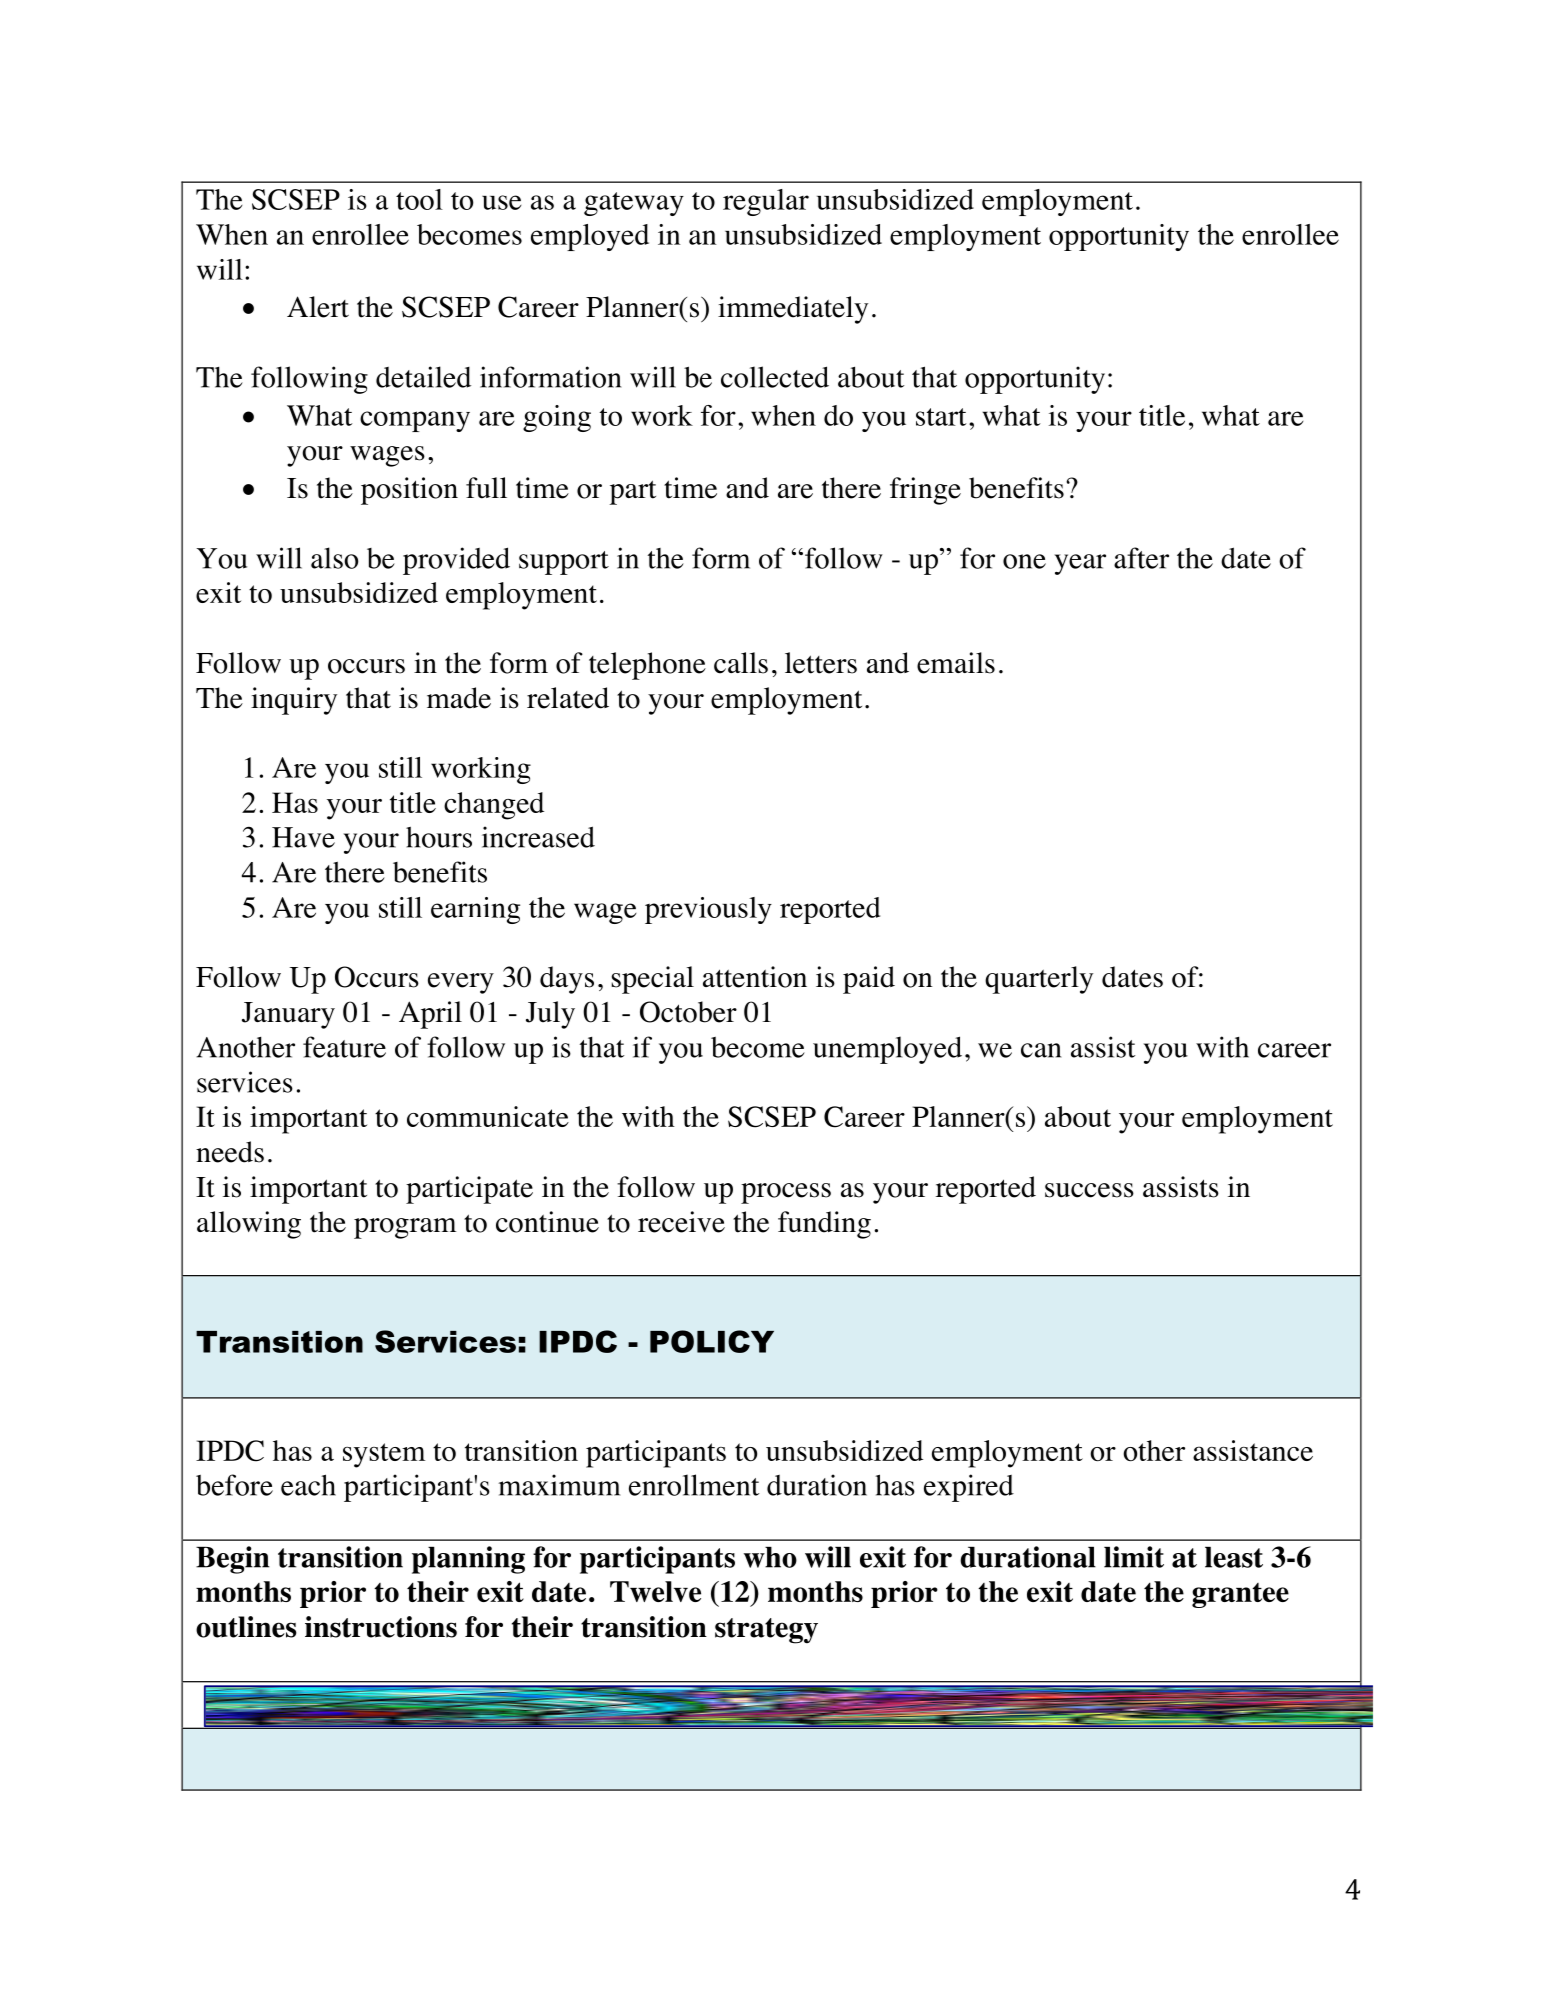 This page has height=1997, width=1543. What do you see at coordinates (681, 1222) in the page?
I see `receive` at bounding box center [681, 1222].
